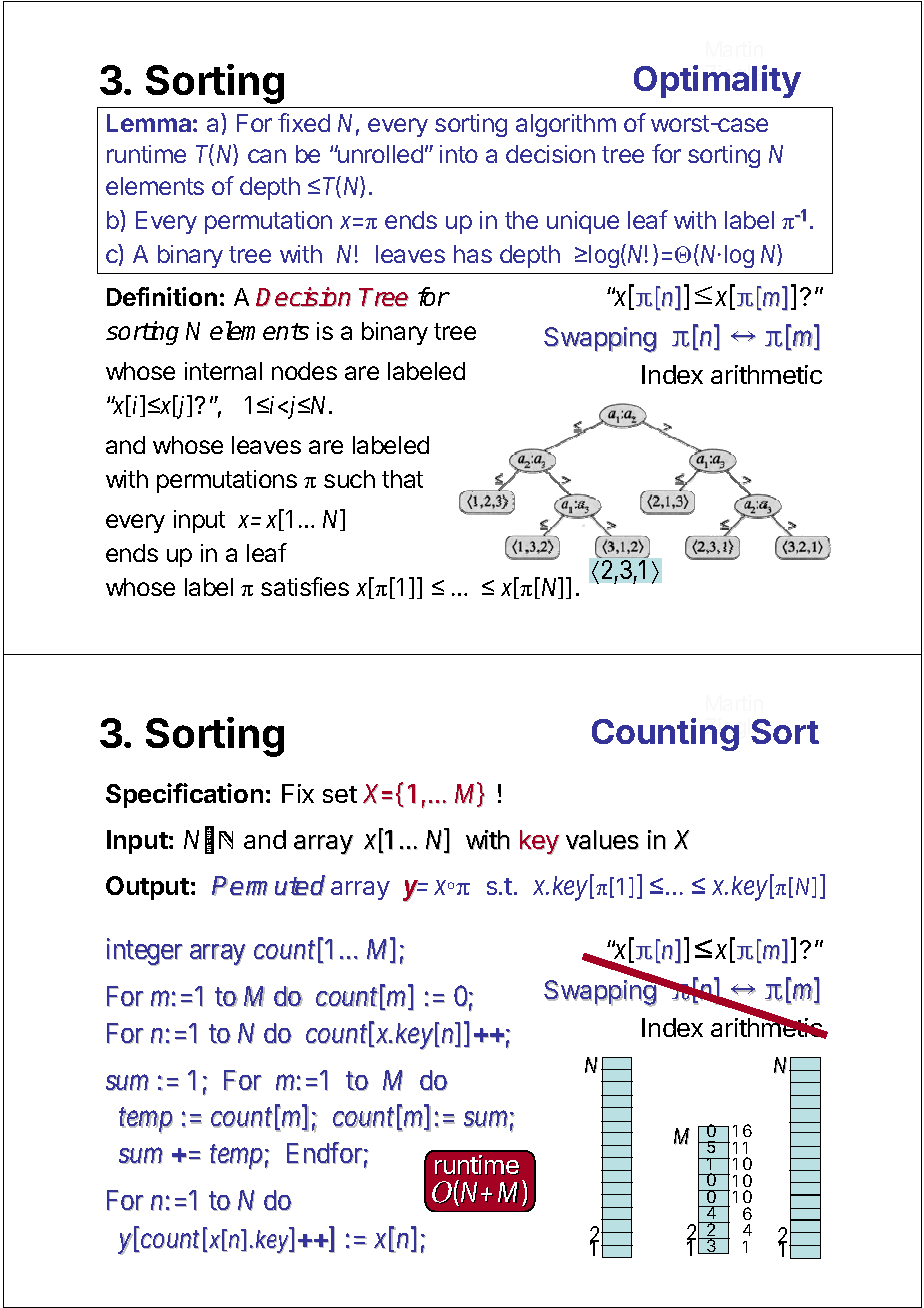  I want to click on such, so click(349, 479).
